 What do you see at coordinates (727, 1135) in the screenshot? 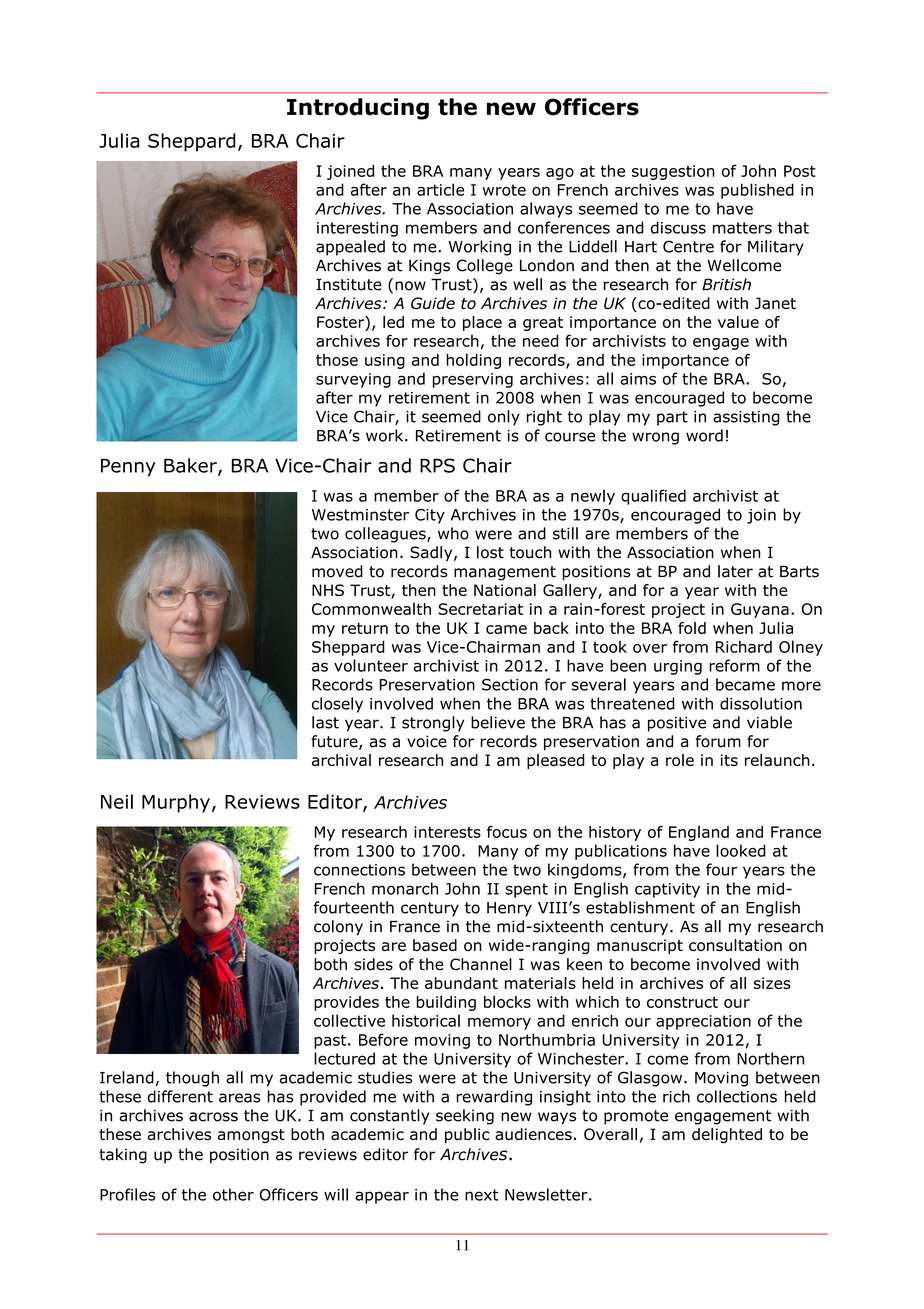
I see `delighted` at bounding box center [727, 1135].
